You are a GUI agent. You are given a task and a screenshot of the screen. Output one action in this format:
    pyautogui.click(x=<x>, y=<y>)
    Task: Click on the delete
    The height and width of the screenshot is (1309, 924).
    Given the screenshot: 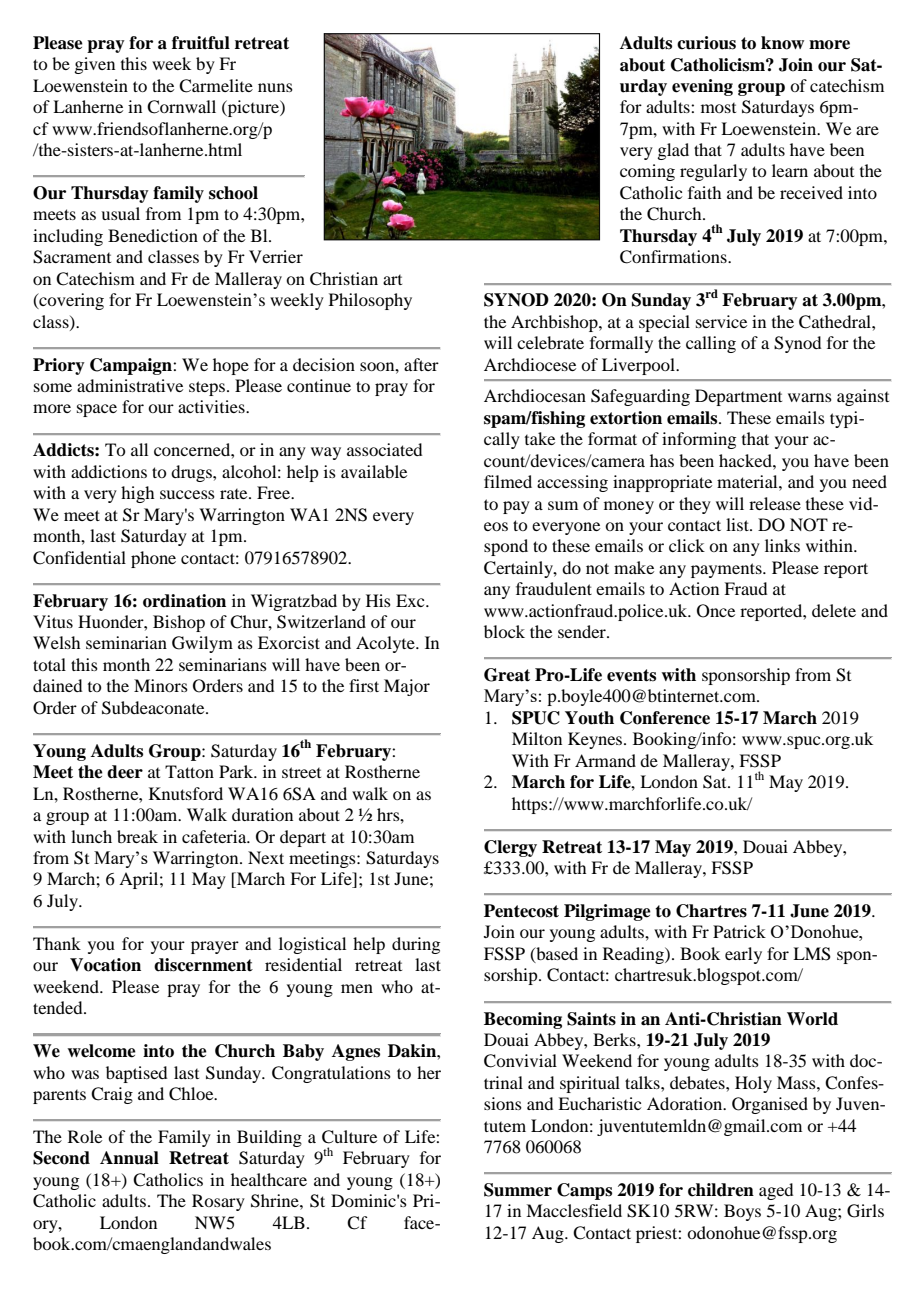 What is the action you would take?
    pyautogui.click(x=834, y=610)
